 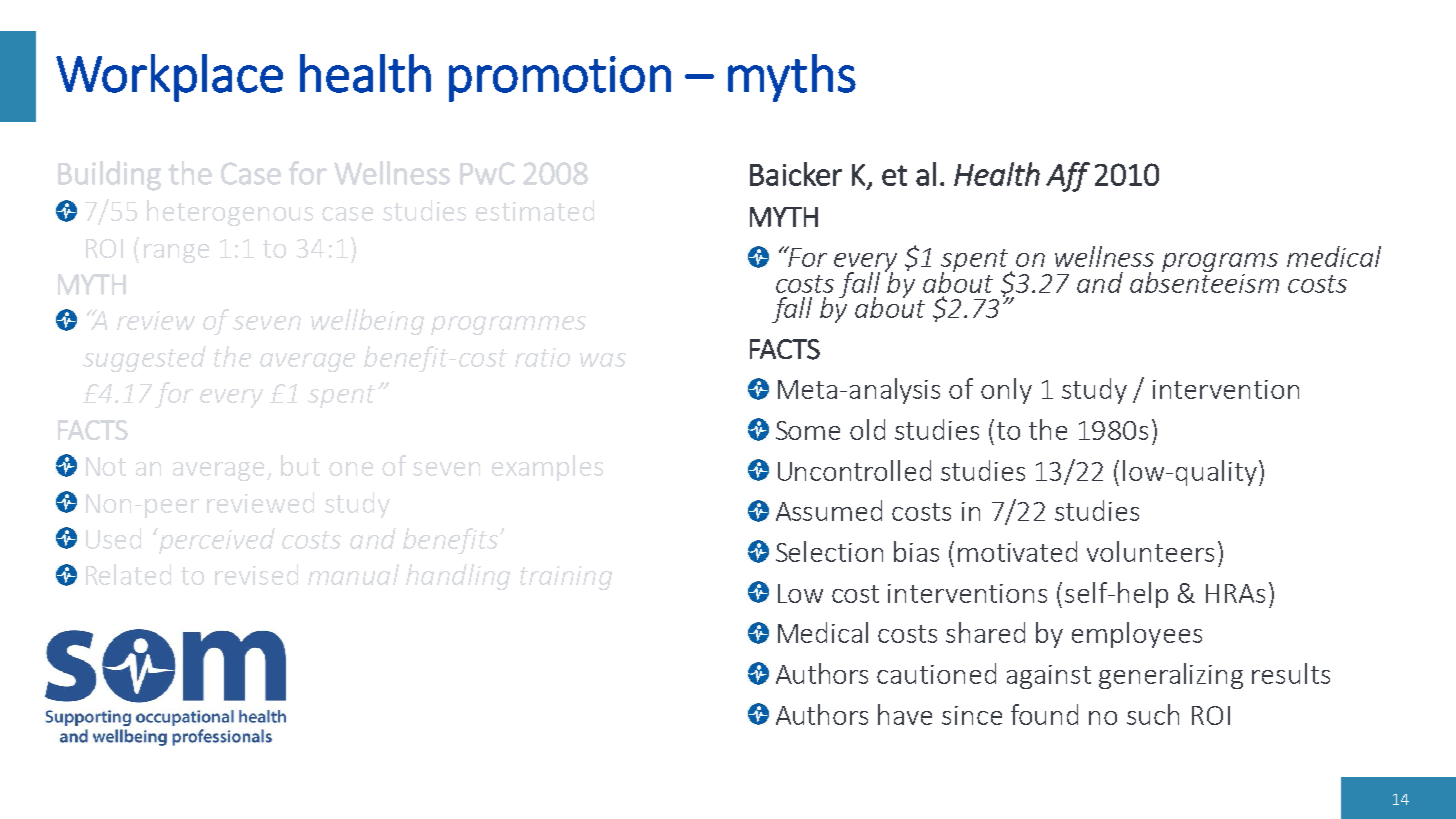 What do you see at coordinates (169, 78) in the image?
I see `Workplace` at bounding box center [169, 78].
